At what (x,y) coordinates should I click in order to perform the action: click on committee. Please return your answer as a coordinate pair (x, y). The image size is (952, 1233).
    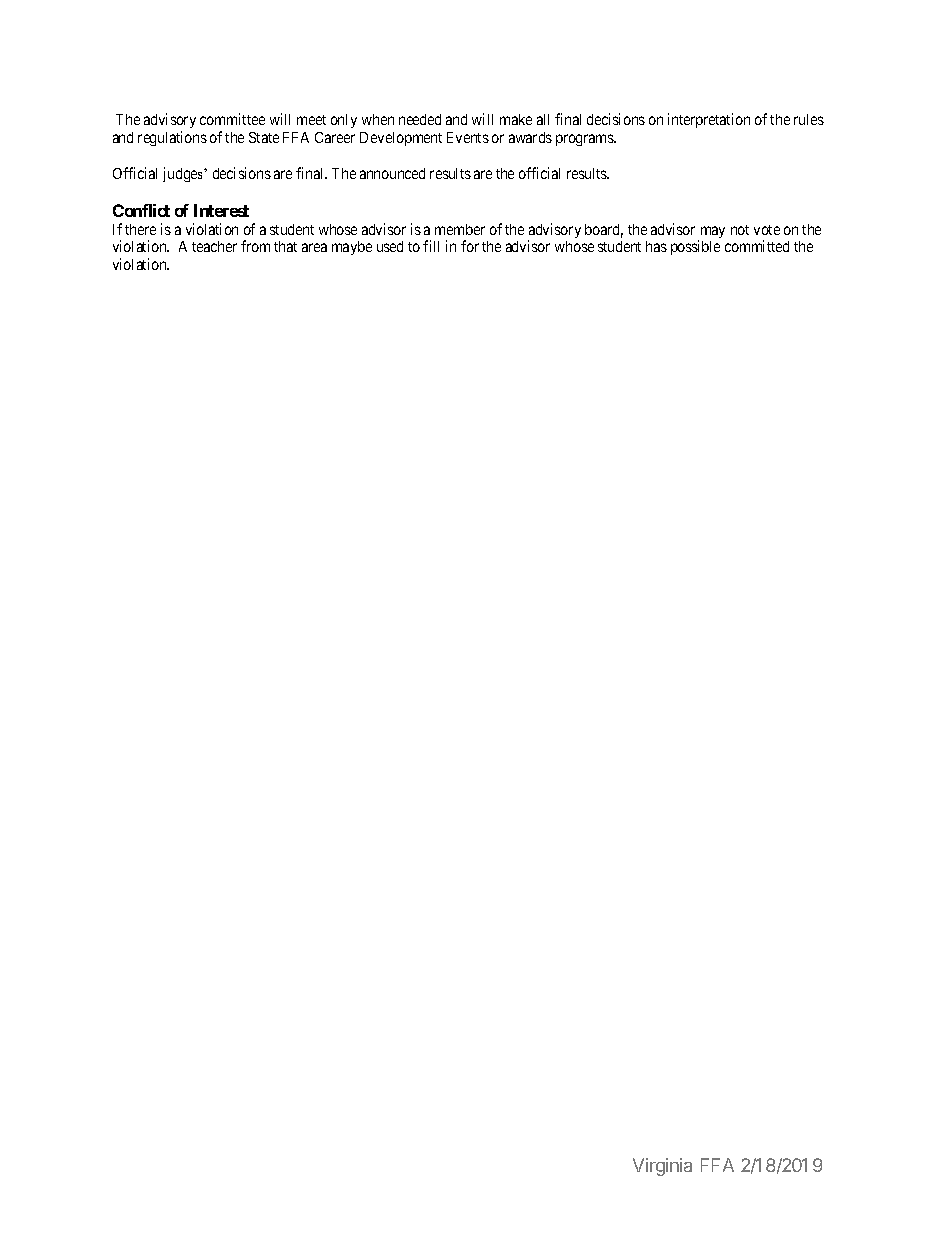
    Looking at the image, I should click on (232, 119).
